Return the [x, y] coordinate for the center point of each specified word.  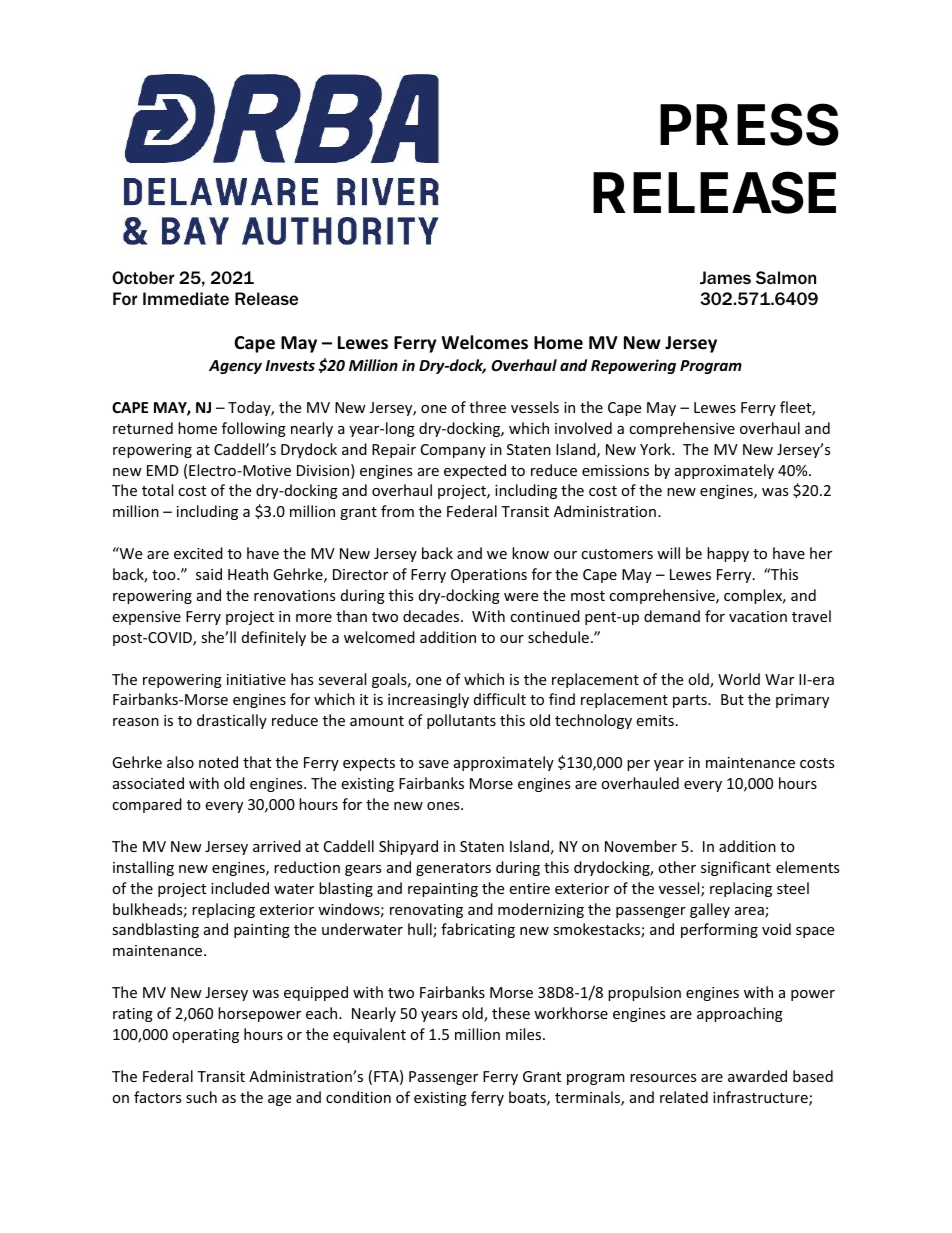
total [157, 490]
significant [736, 868]
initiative [256, 679]
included [240, 888]
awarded [757, 1076]
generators [453, 869]
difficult [500, 699]
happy [728, 554]
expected [475, 471]
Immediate [186, 298]
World [739, 679]
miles [525, 1034]
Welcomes [485, 342]
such [201, 1097]
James [725, 277]
